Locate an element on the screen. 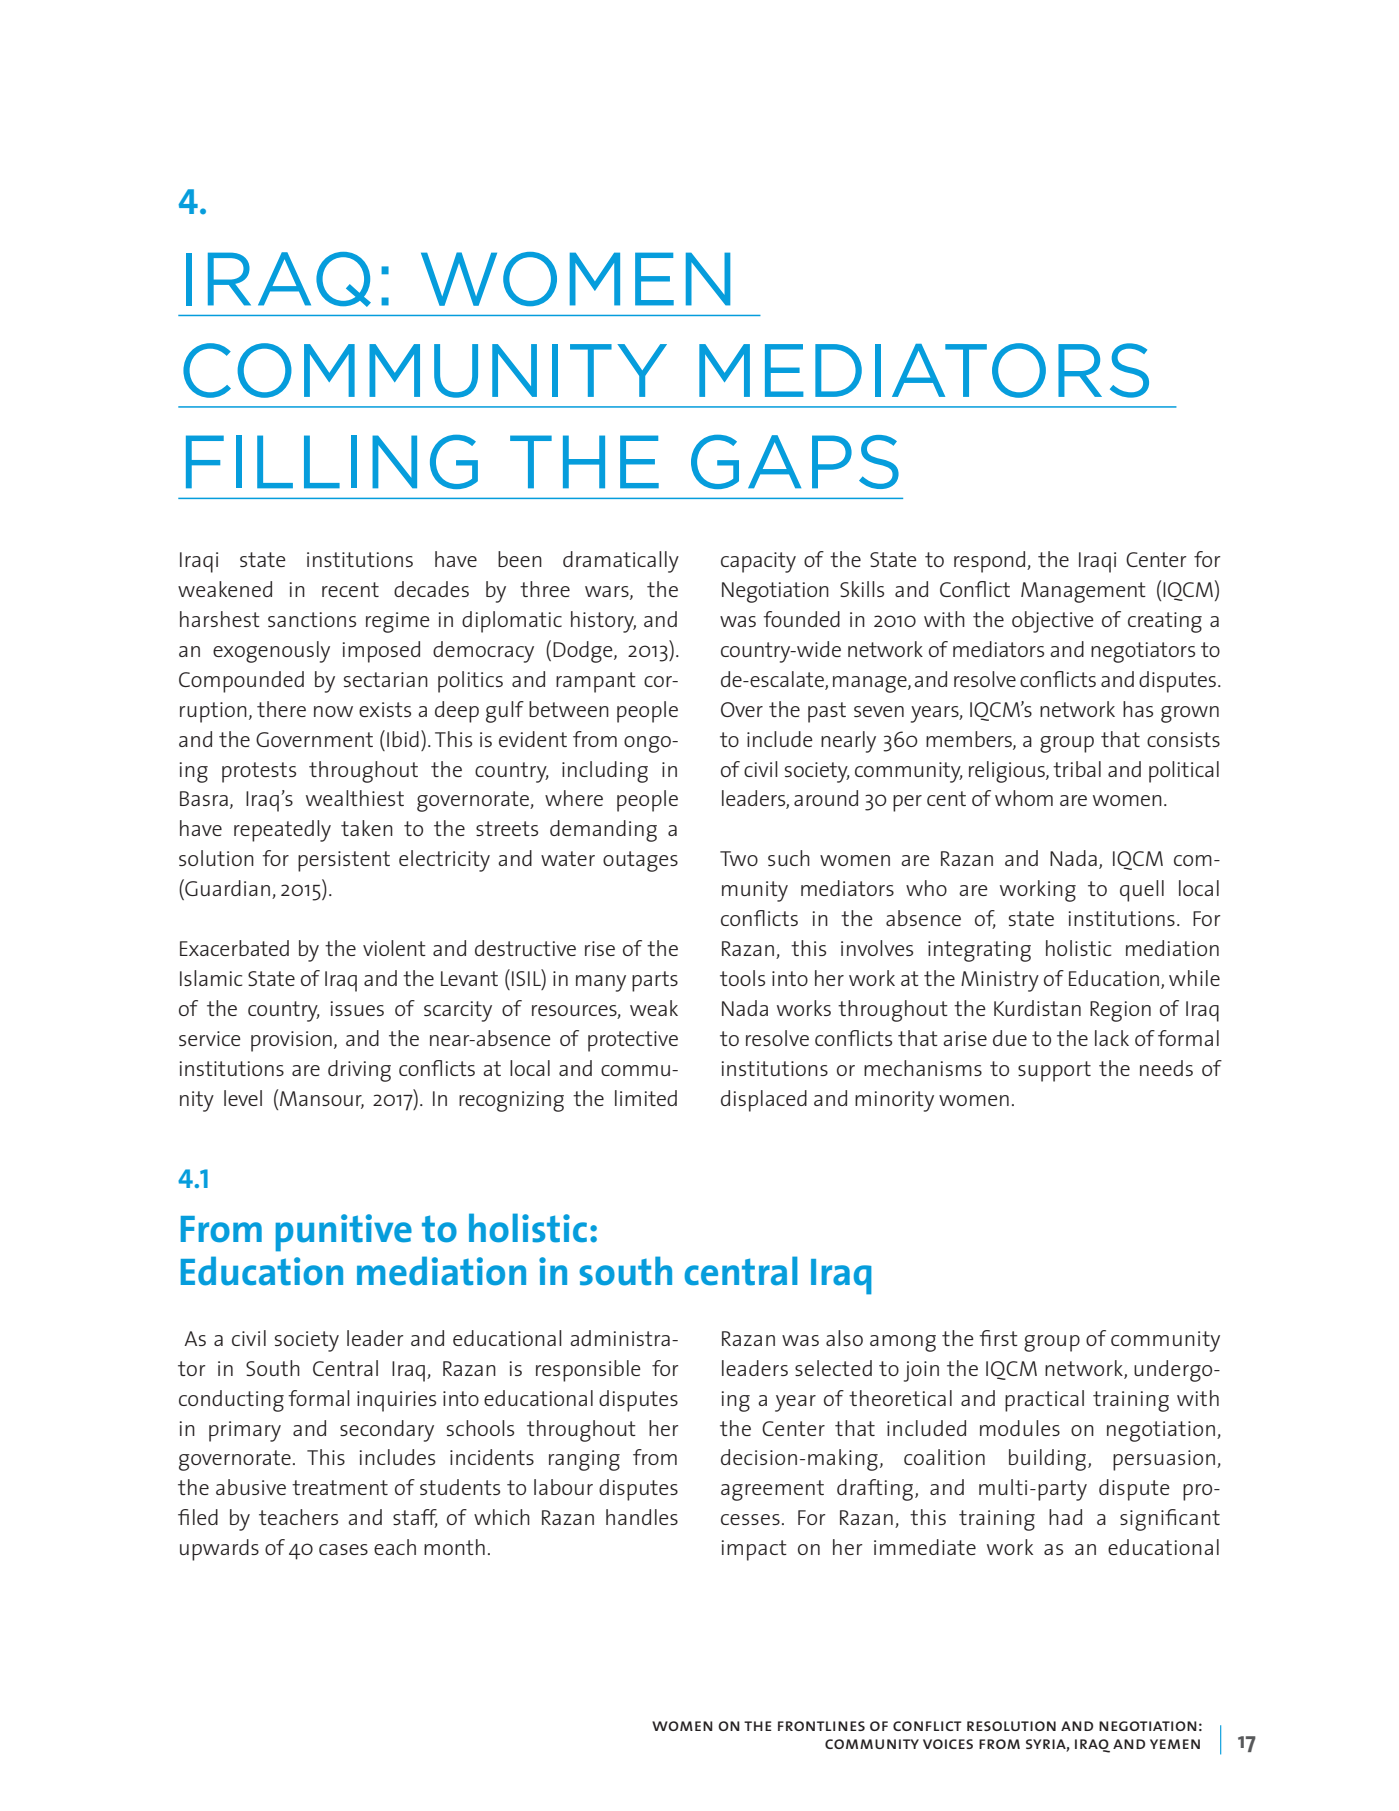  tribal is located at coordinates (1077, 769).
